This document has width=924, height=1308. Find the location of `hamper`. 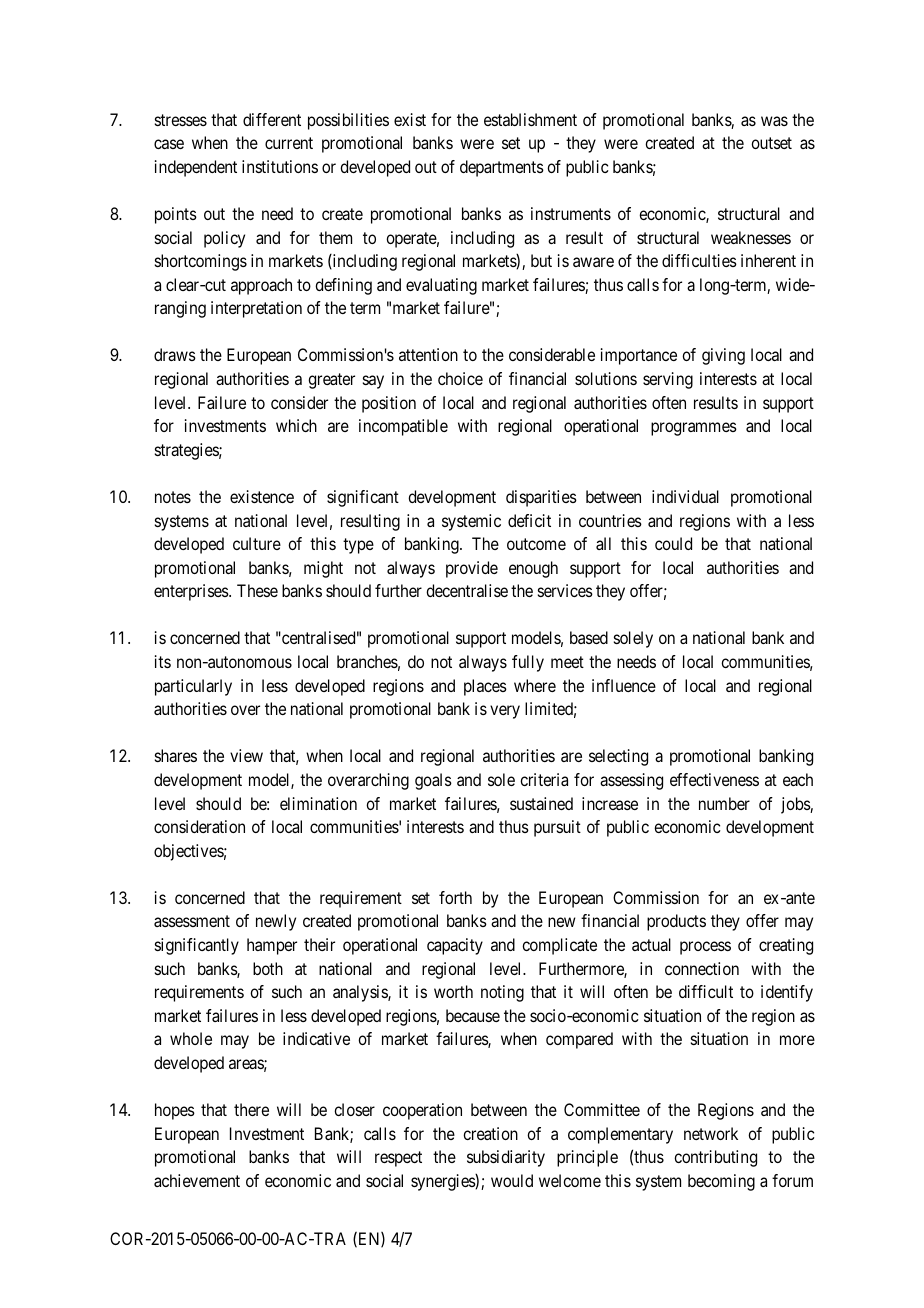

hamper is located at coordinates (272, 946).
